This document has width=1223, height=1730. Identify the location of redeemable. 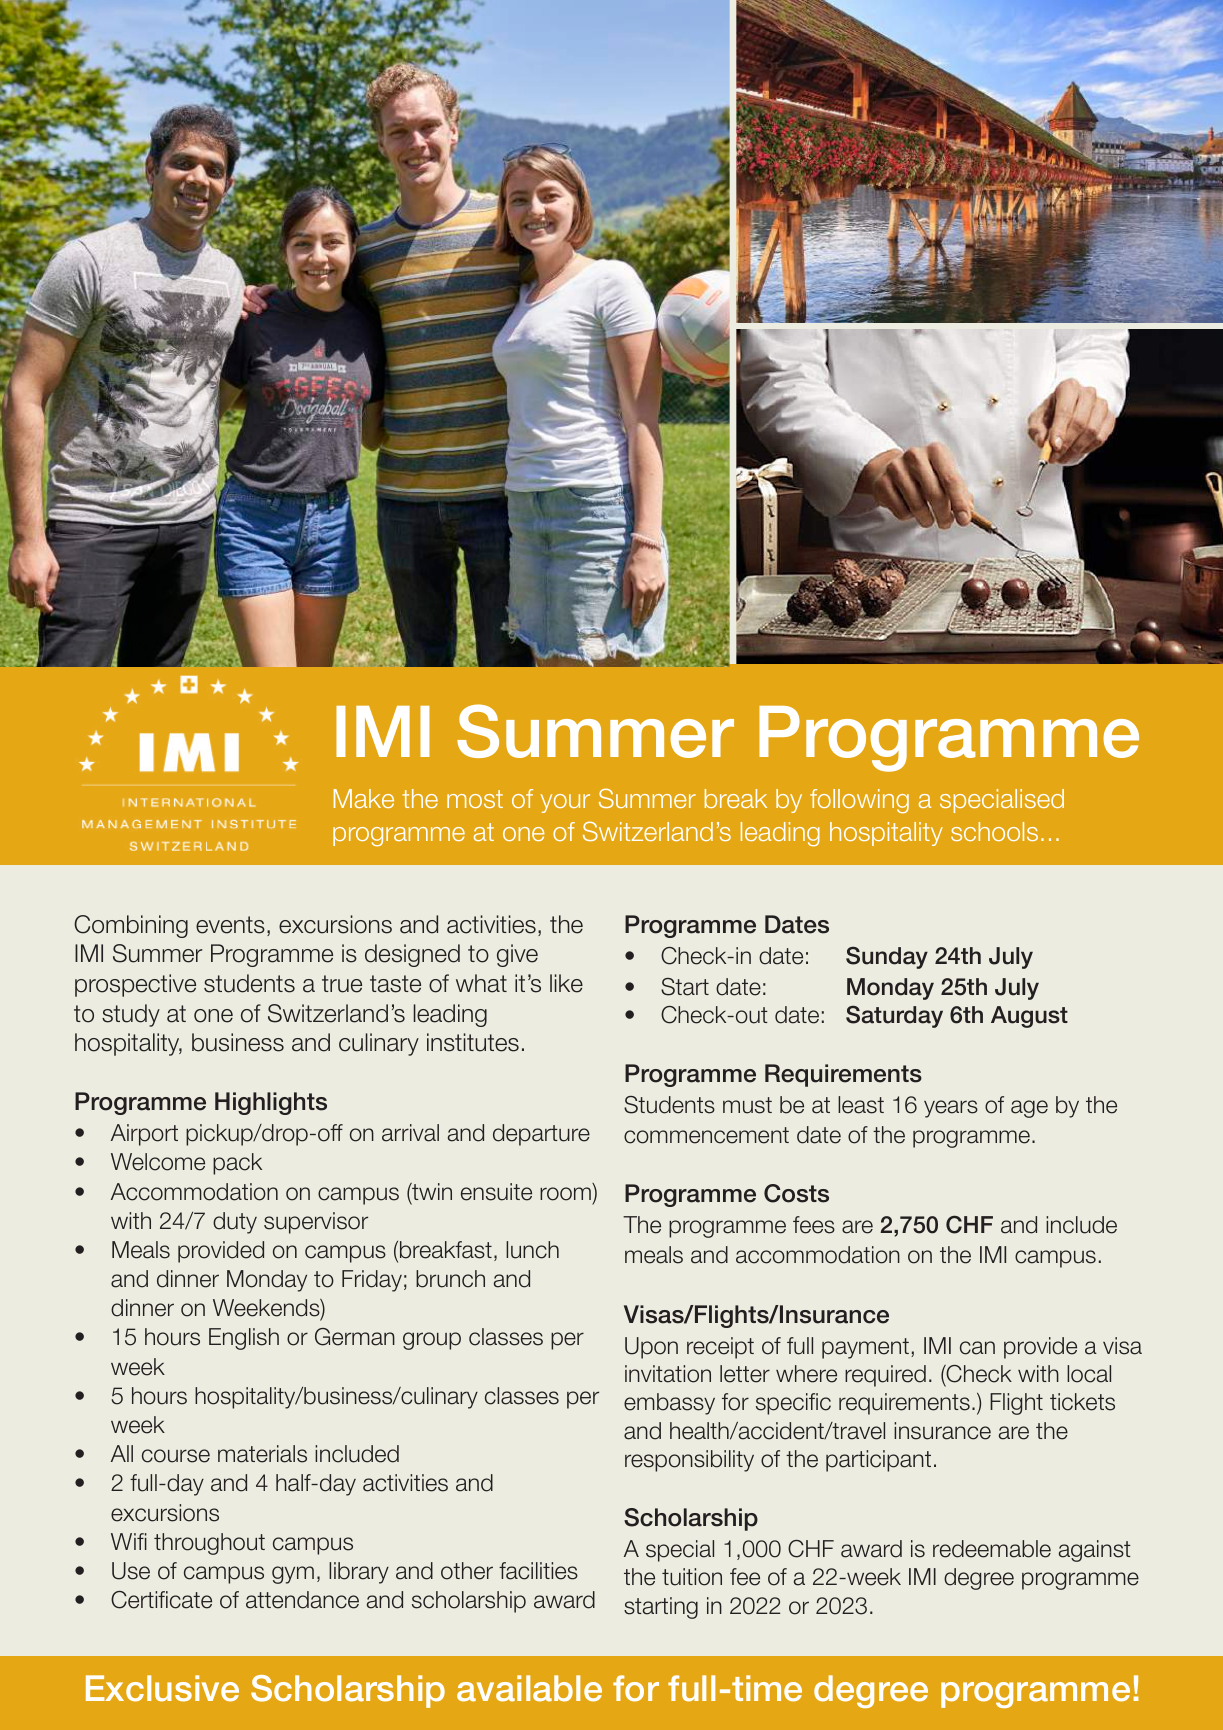
(992, 1549).
